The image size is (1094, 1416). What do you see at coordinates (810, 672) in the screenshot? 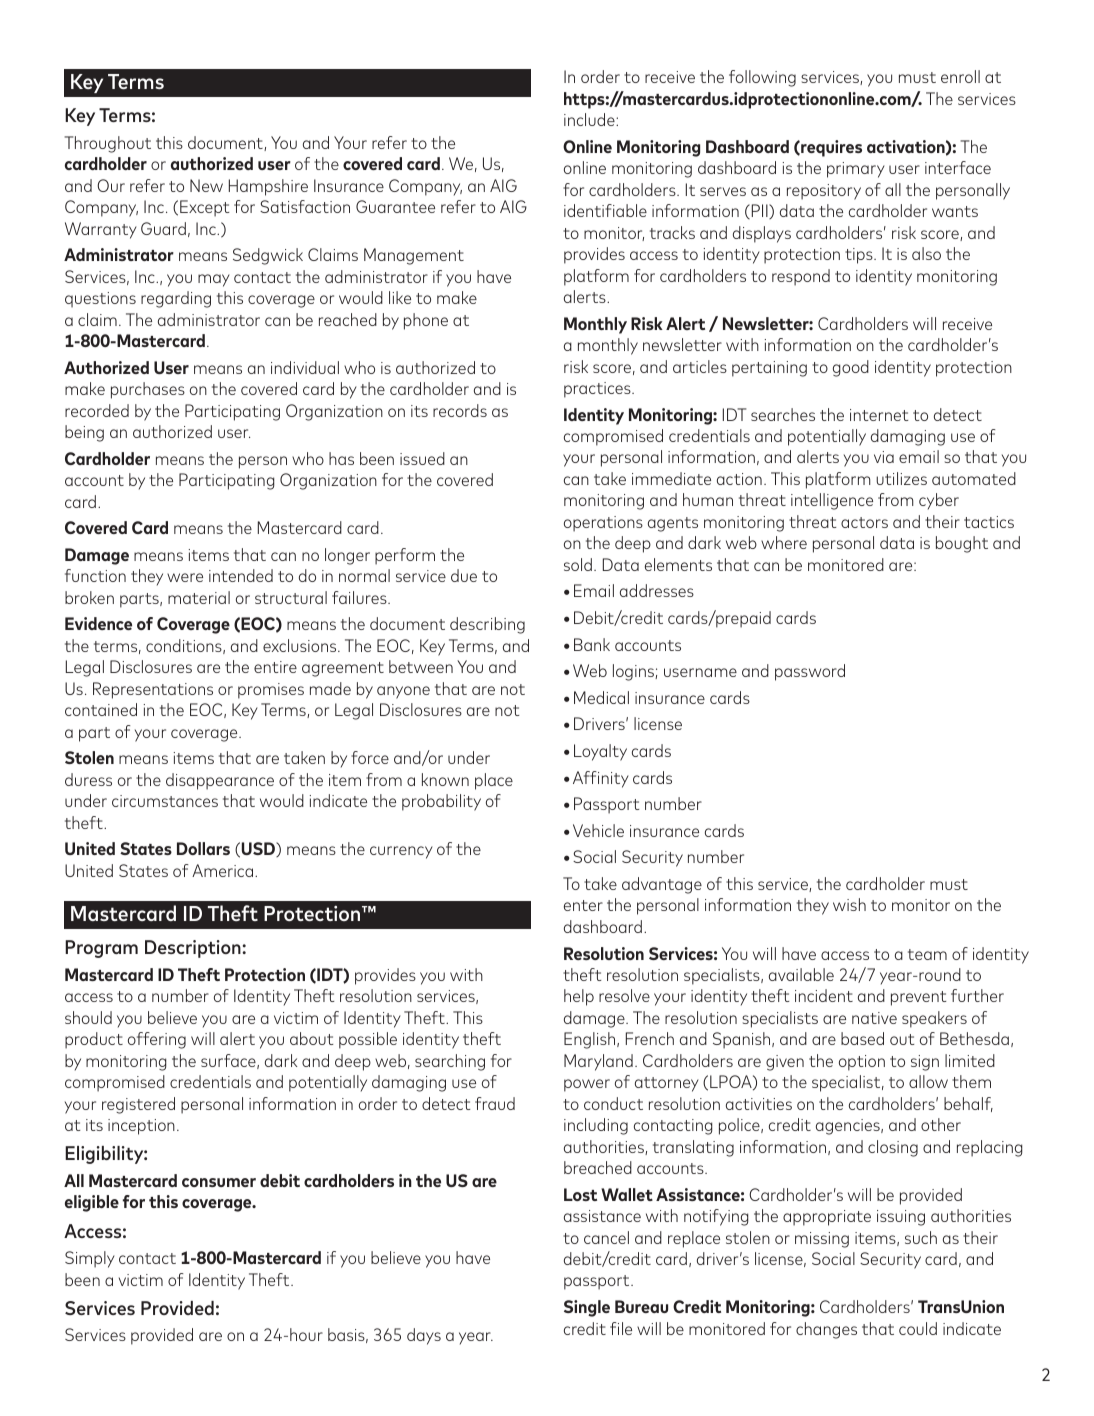
I see `password` at bounding box center [810, 672].
